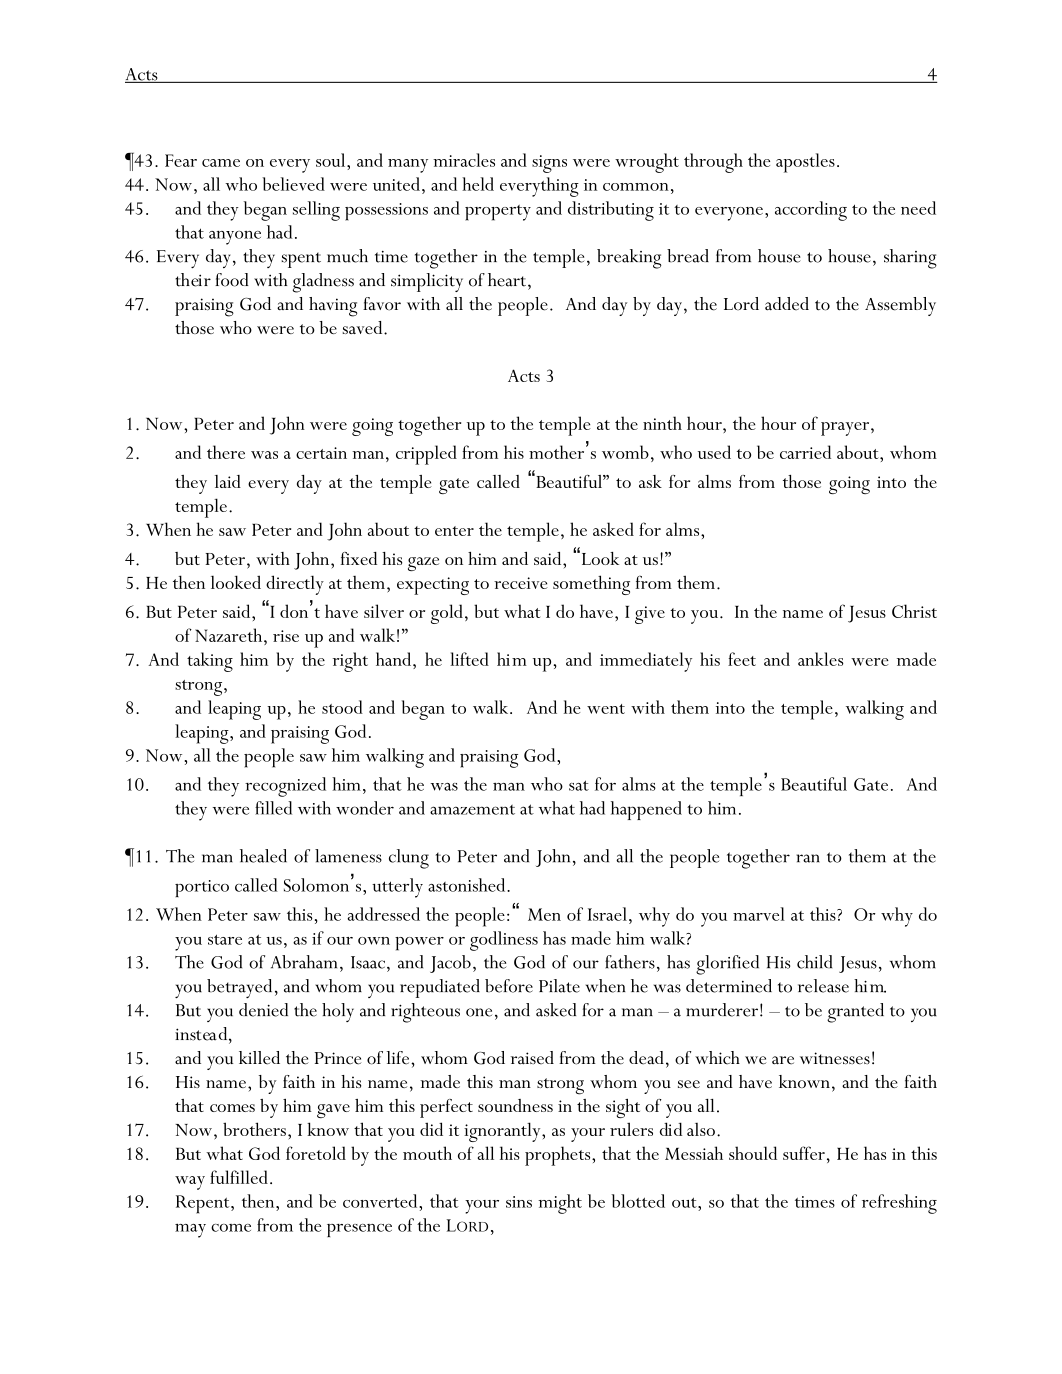 The image size is (1062, 1374). I want to click on astonished, so click(468, 885).
